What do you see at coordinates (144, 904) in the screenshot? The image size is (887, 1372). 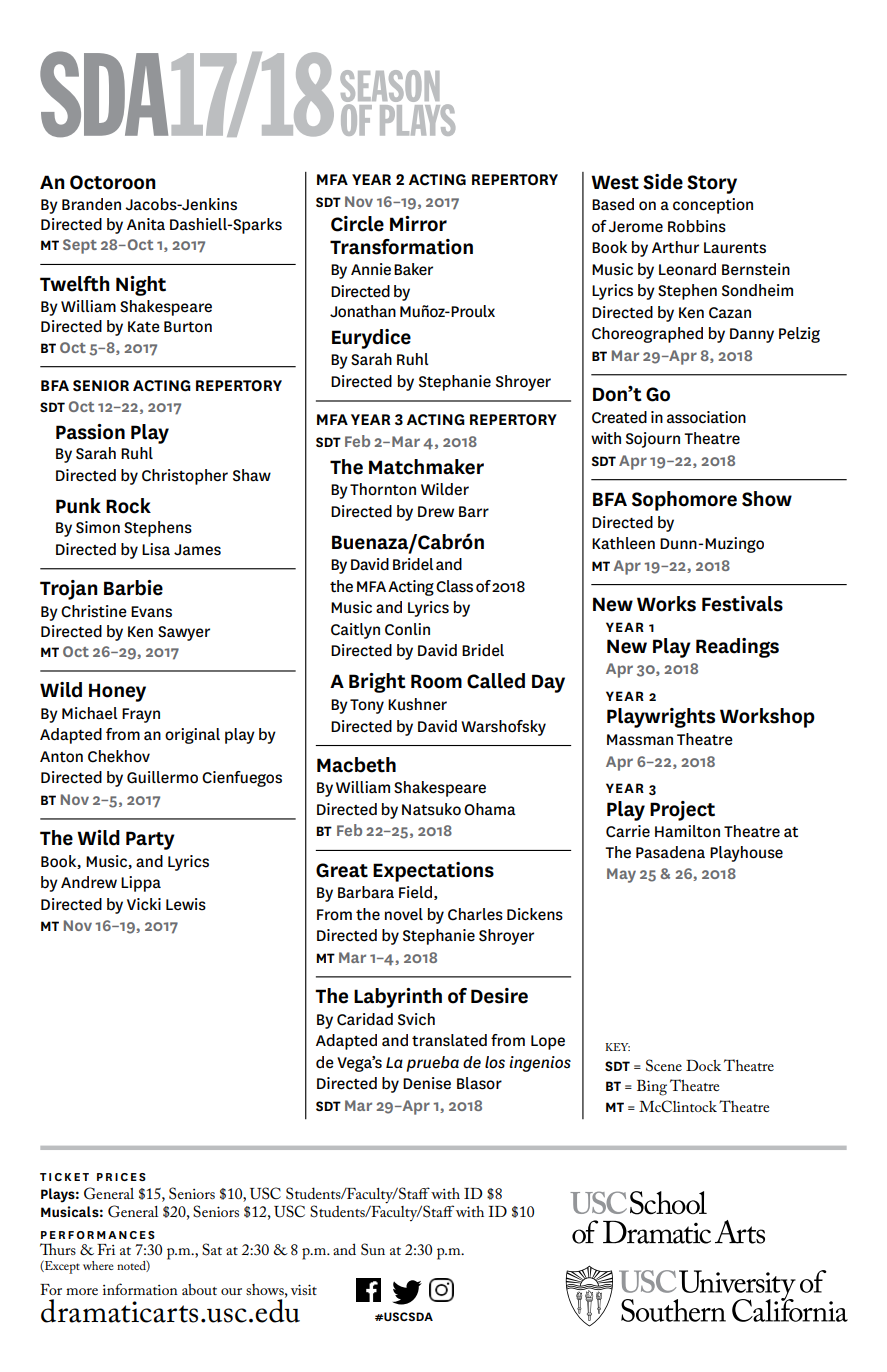 I see `Vicki` at bounding box center [144, 904].
